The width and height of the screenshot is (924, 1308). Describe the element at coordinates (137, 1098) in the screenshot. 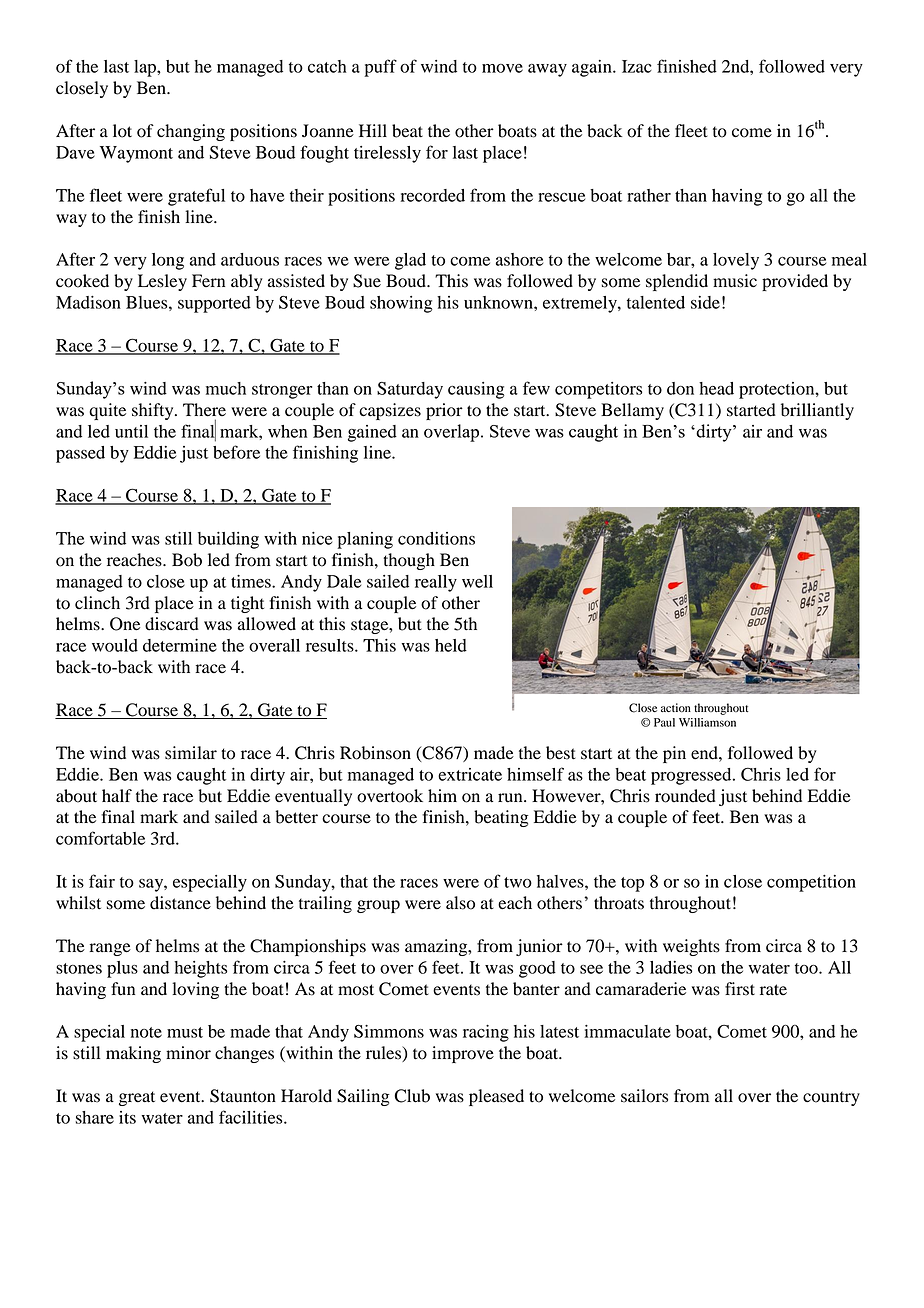

I see `great` at that location.
